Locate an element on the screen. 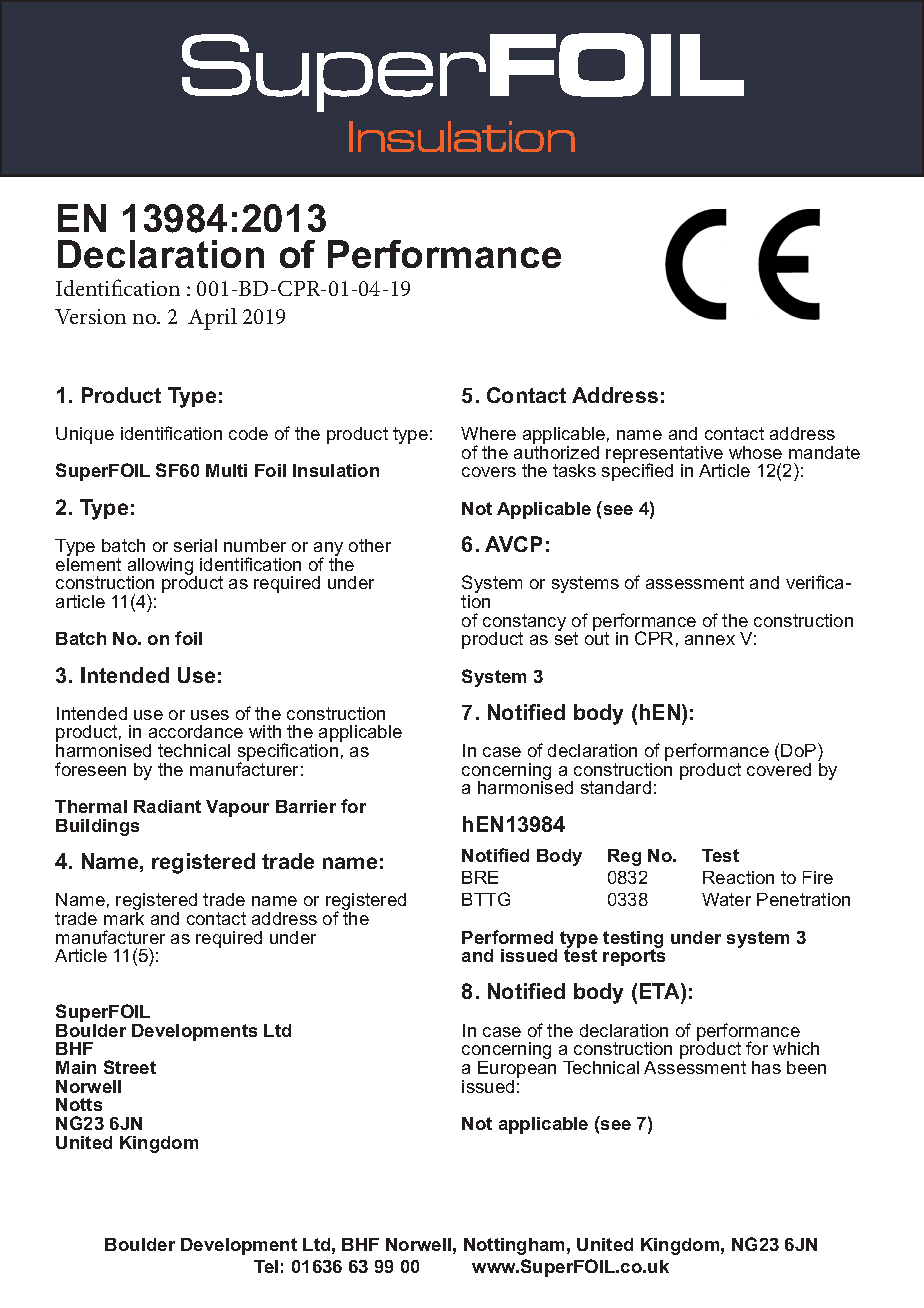 The width and height of the screenshot is (924, 1308). Where is located at coordinates (488, 433).
